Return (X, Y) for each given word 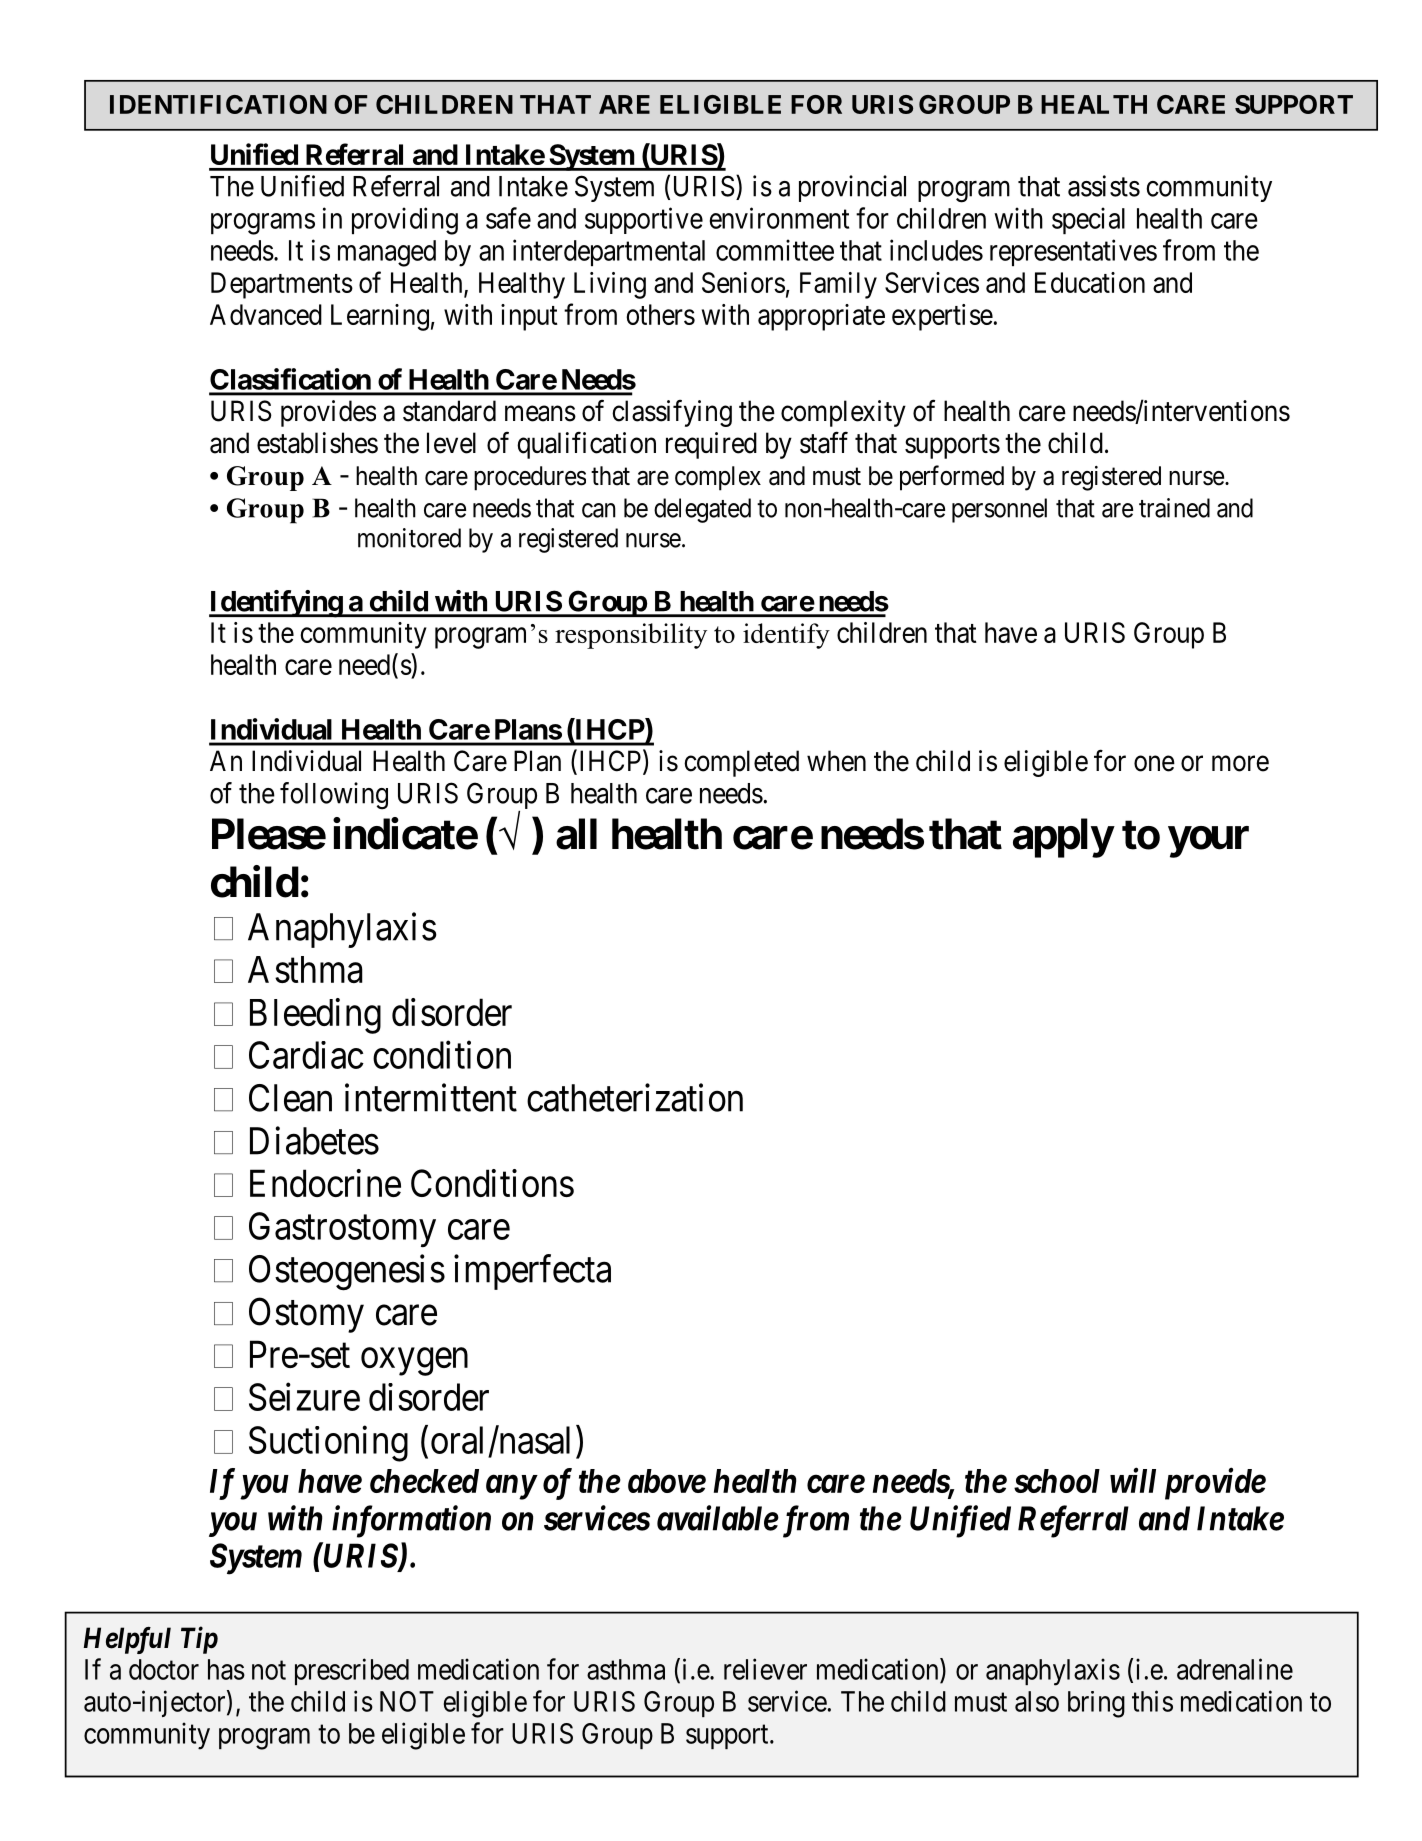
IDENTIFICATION (218, 104)
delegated (702, 510)
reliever (765, 1669)
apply (1063, 838)
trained (1174, 508)
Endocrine (325, 1183)
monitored (409, 538)
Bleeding (315, 1016)
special (1088, 220)
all (576, 834)
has (226, 1669)
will (1133, 1480)
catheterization (635, 1097)
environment (779, 218)
